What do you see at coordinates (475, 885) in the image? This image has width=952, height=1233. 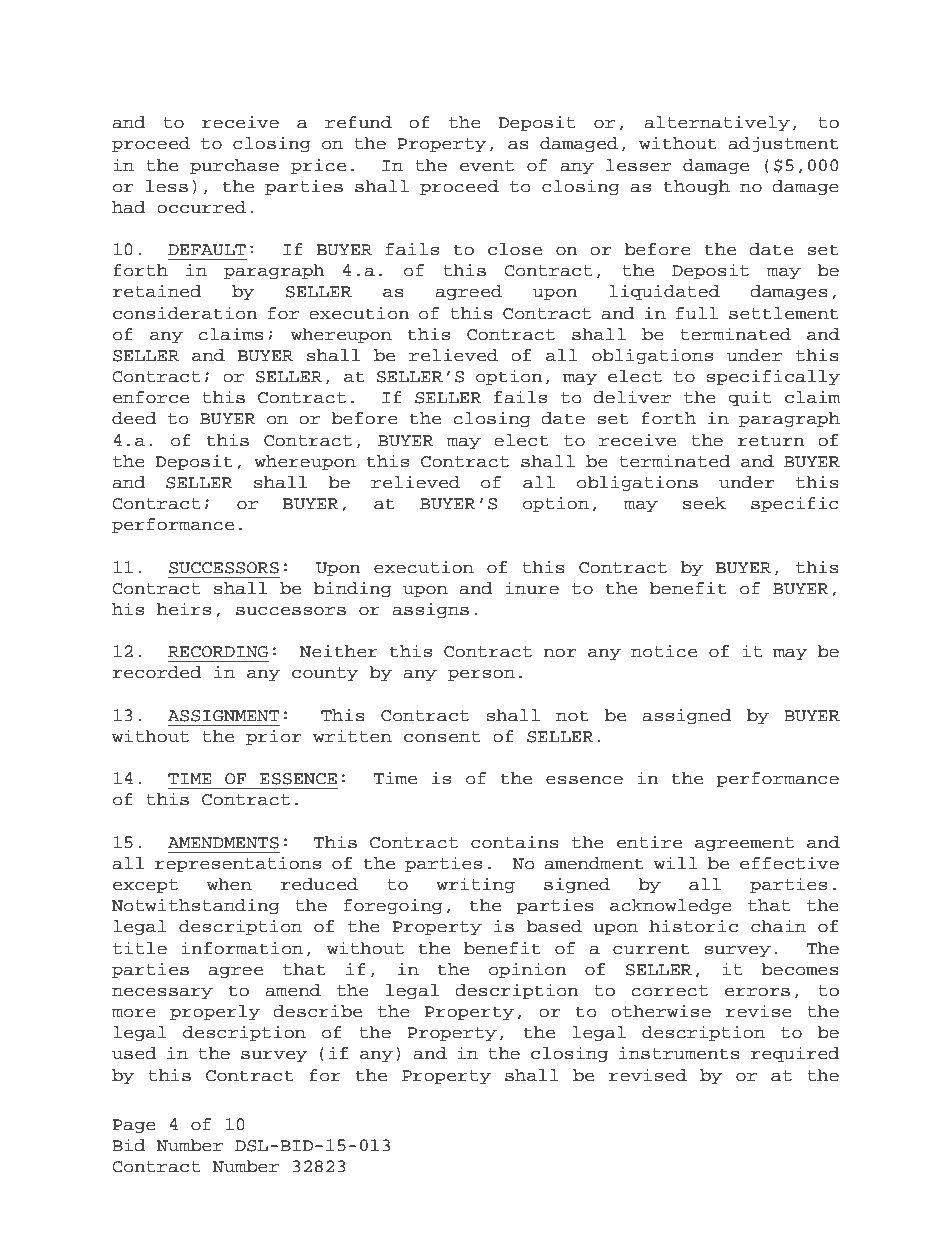 I see `writing` at bounding box center [475, 885].
